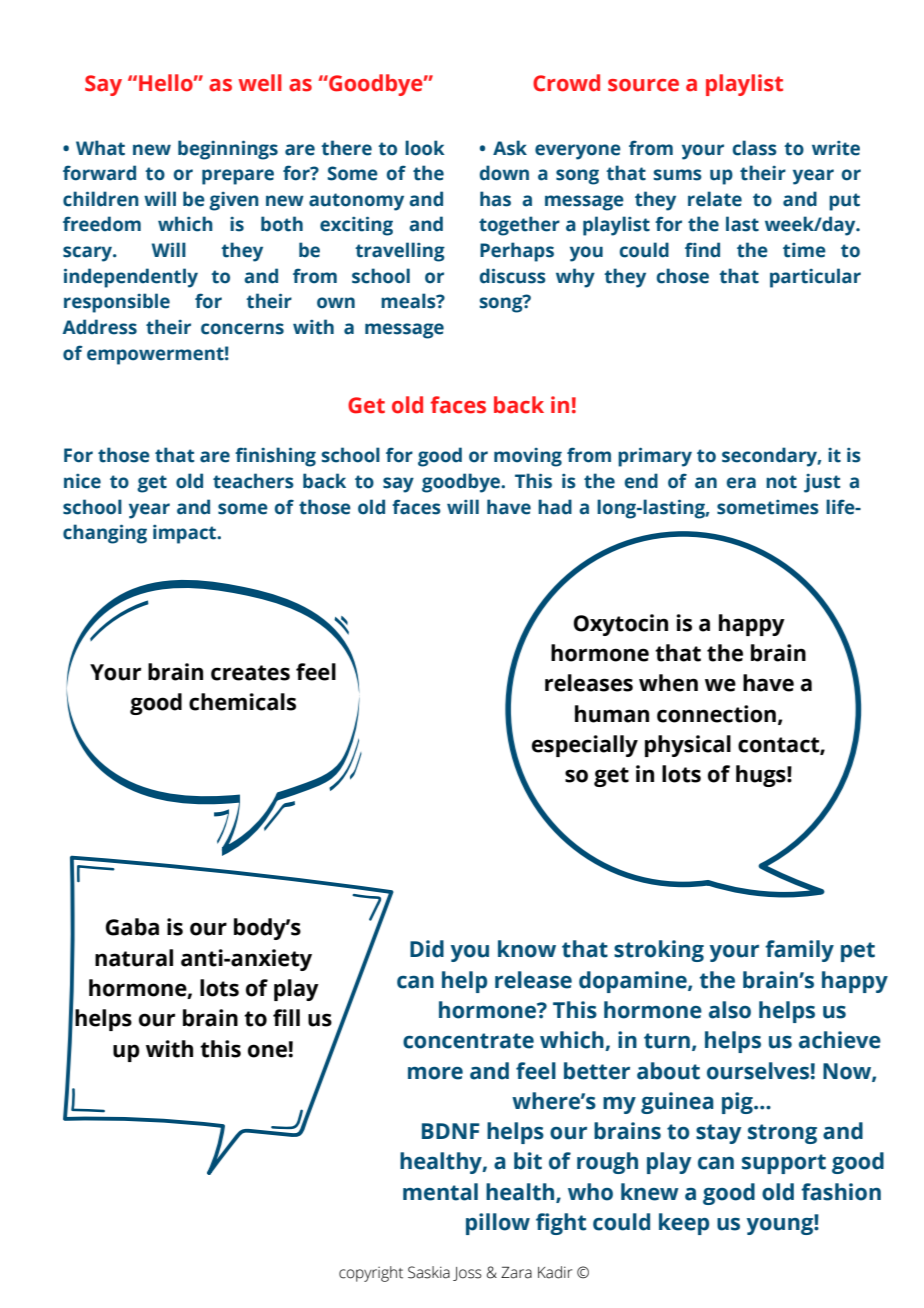  What do you see at coordinates (781, 482) in the image?
I see `not` at bounding box center [781, 482].
